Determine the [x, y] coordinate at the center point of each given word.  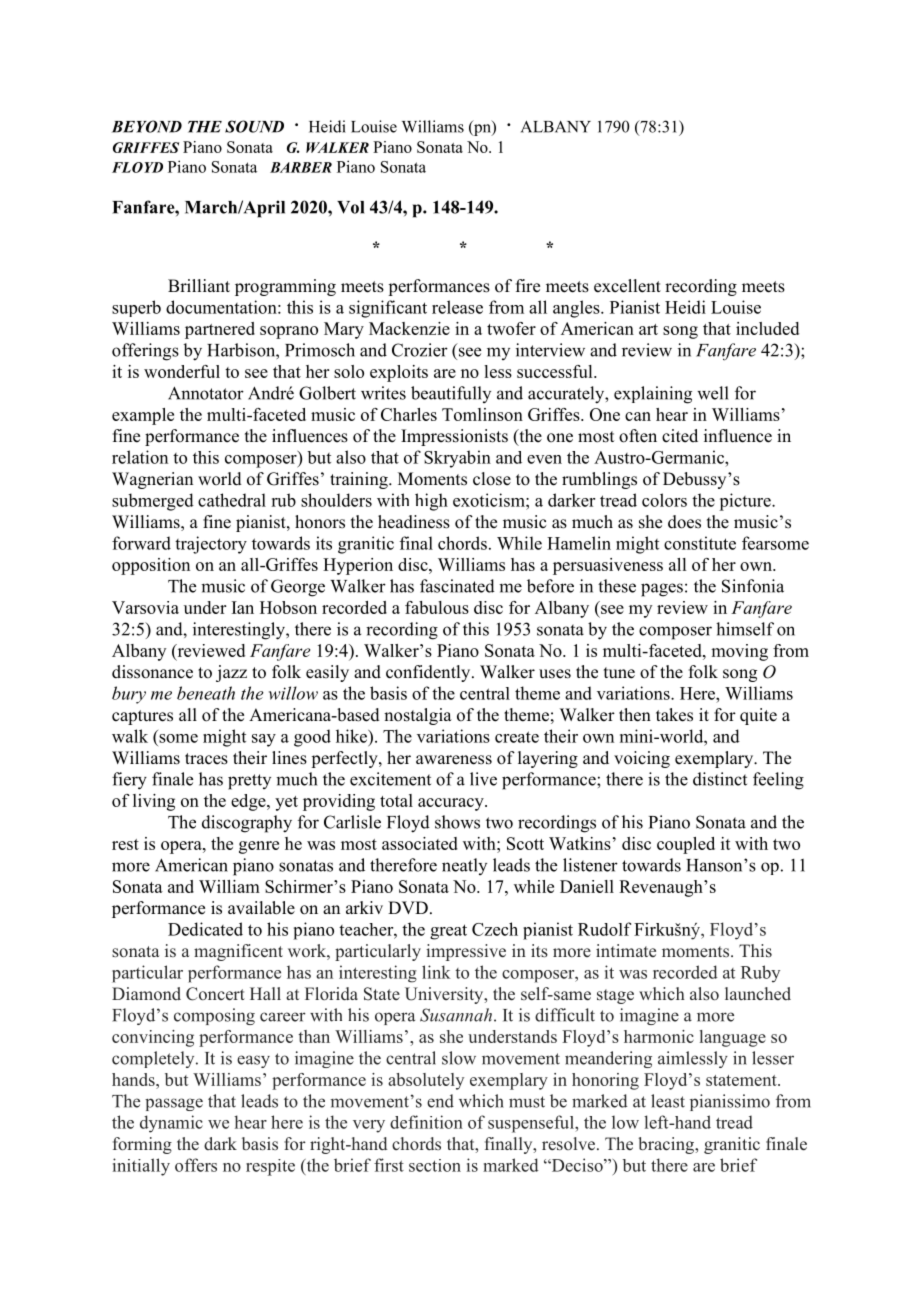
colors [664, 500]
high [431, 502]
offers [196, 1165]
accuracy [452, 804]
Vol [350, 207]
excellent [627, 286]
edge [249, 802]
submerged [153, 502]
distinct [720, 779]
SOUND [254, 126]
